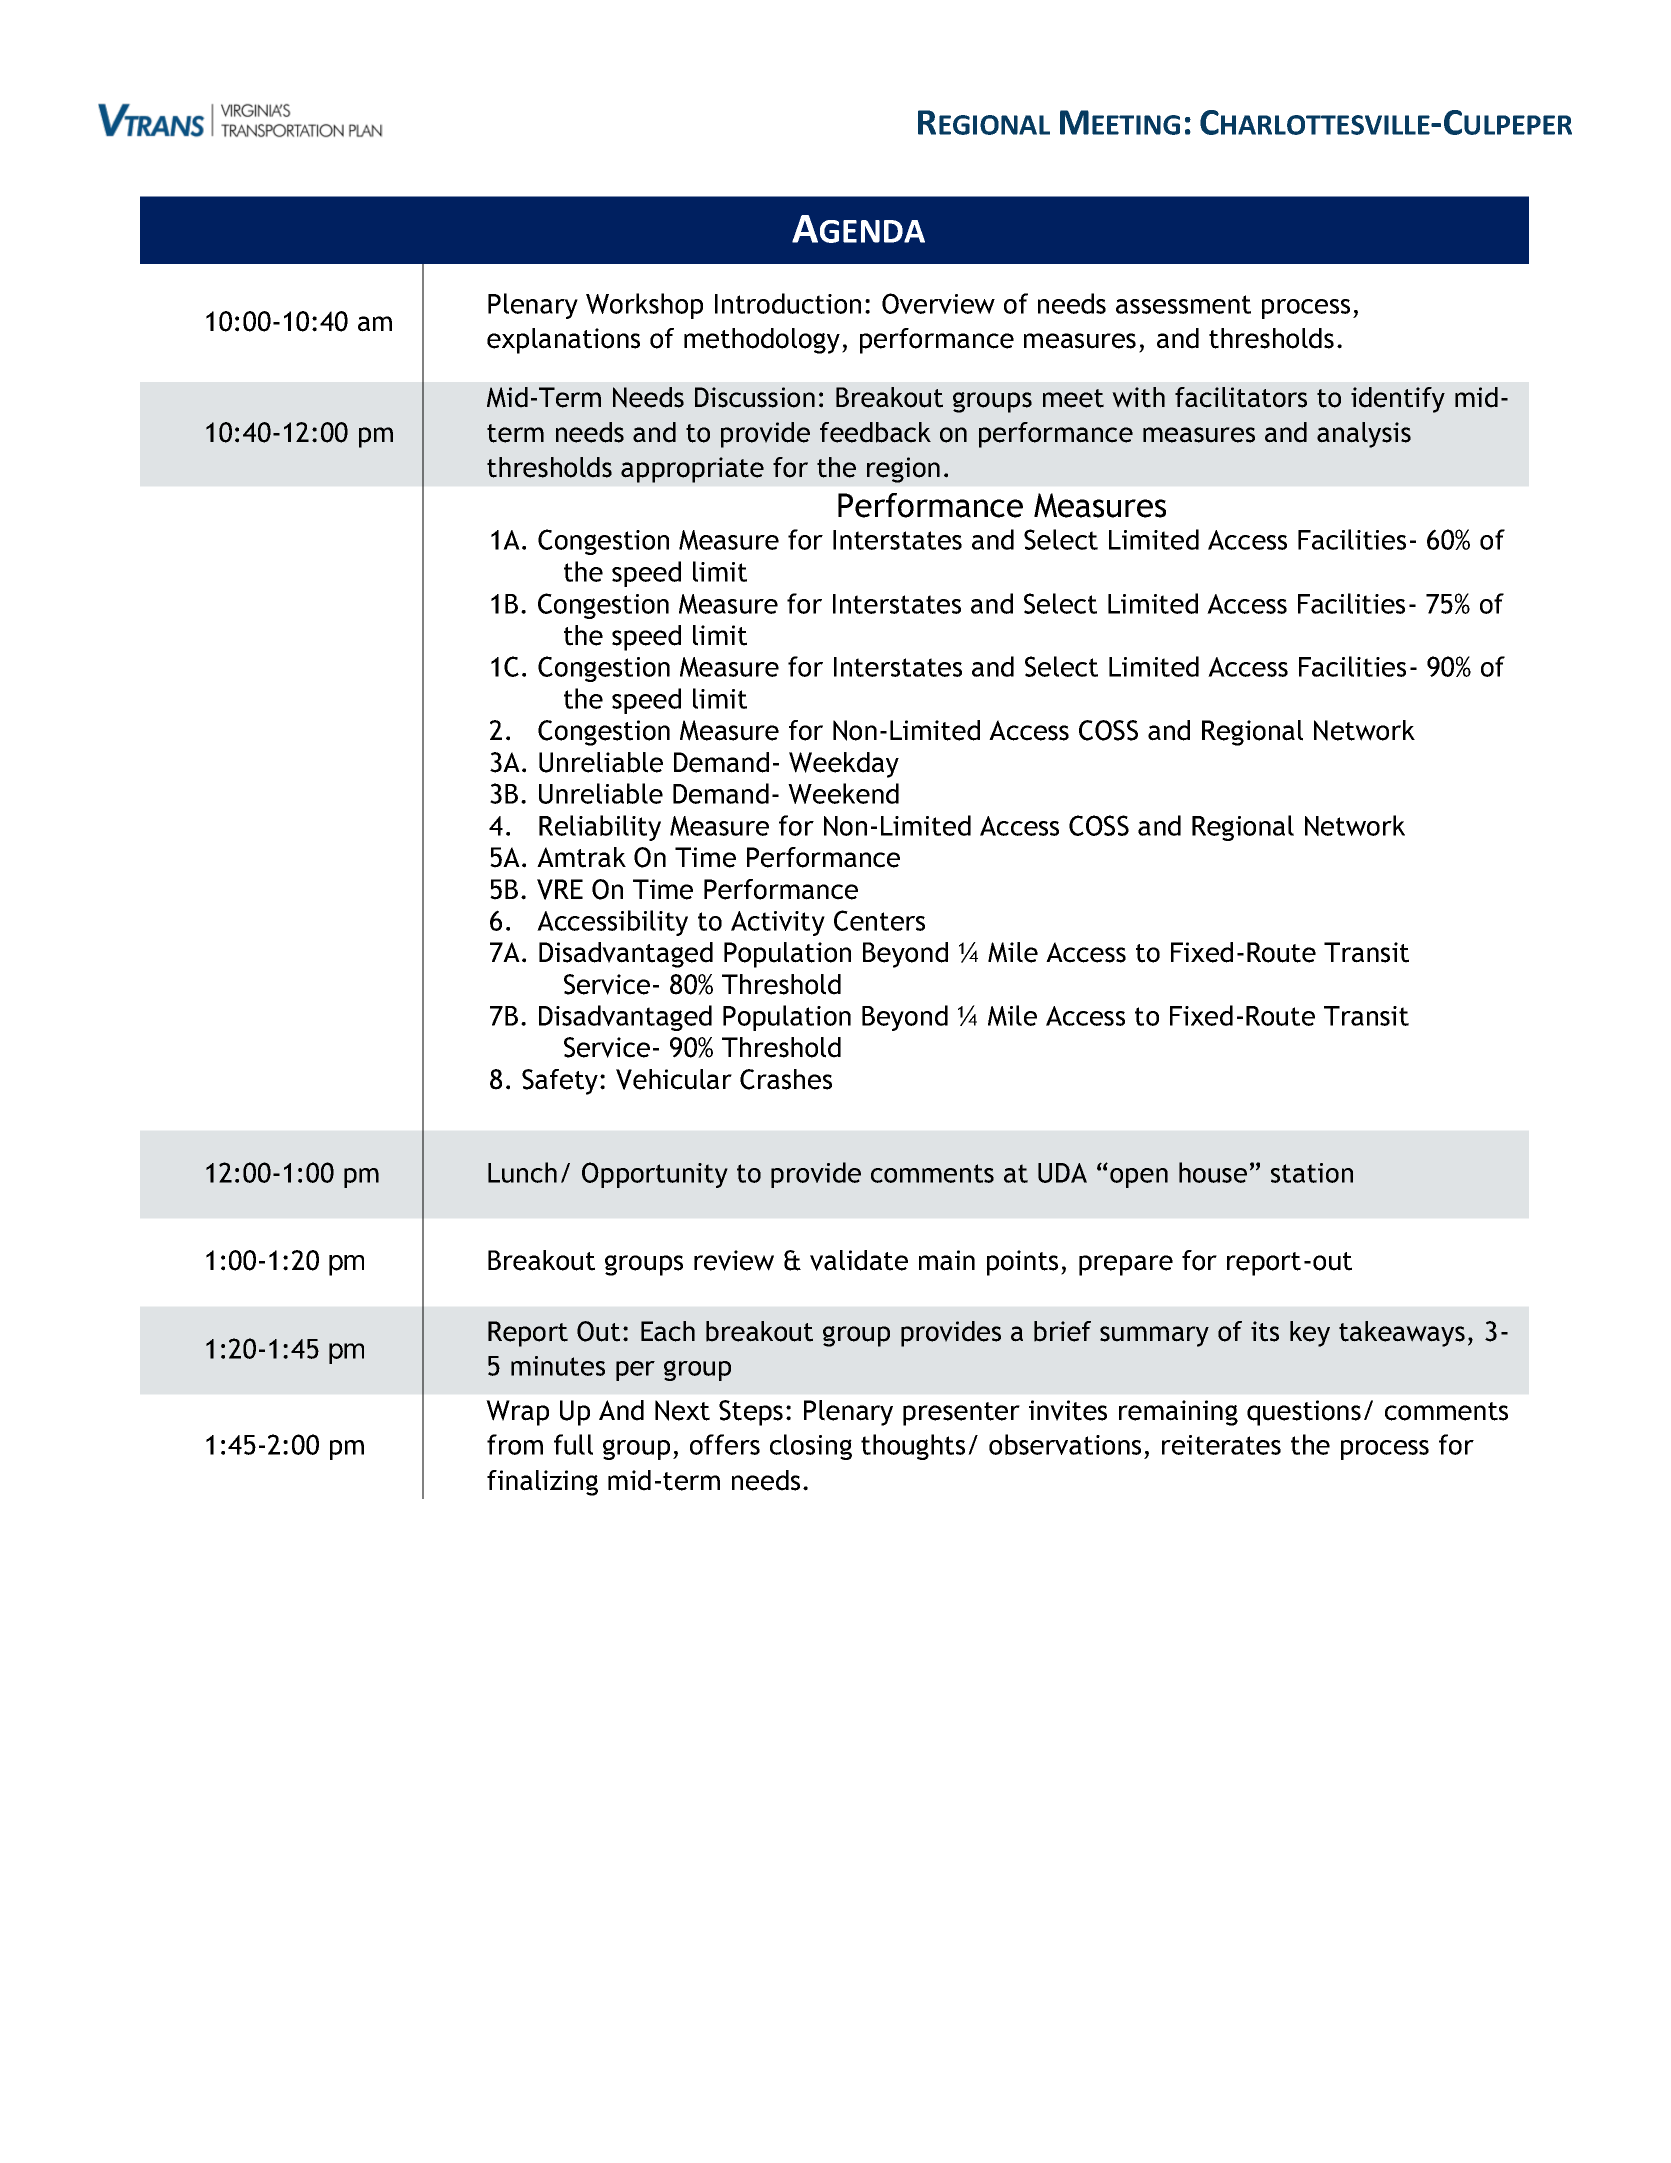 This screenshot has height=2163, width=1671. What do you see at coordinates (692, 470) in the screenshot?
I see `appropriate` at bounding box center [692, 470].
